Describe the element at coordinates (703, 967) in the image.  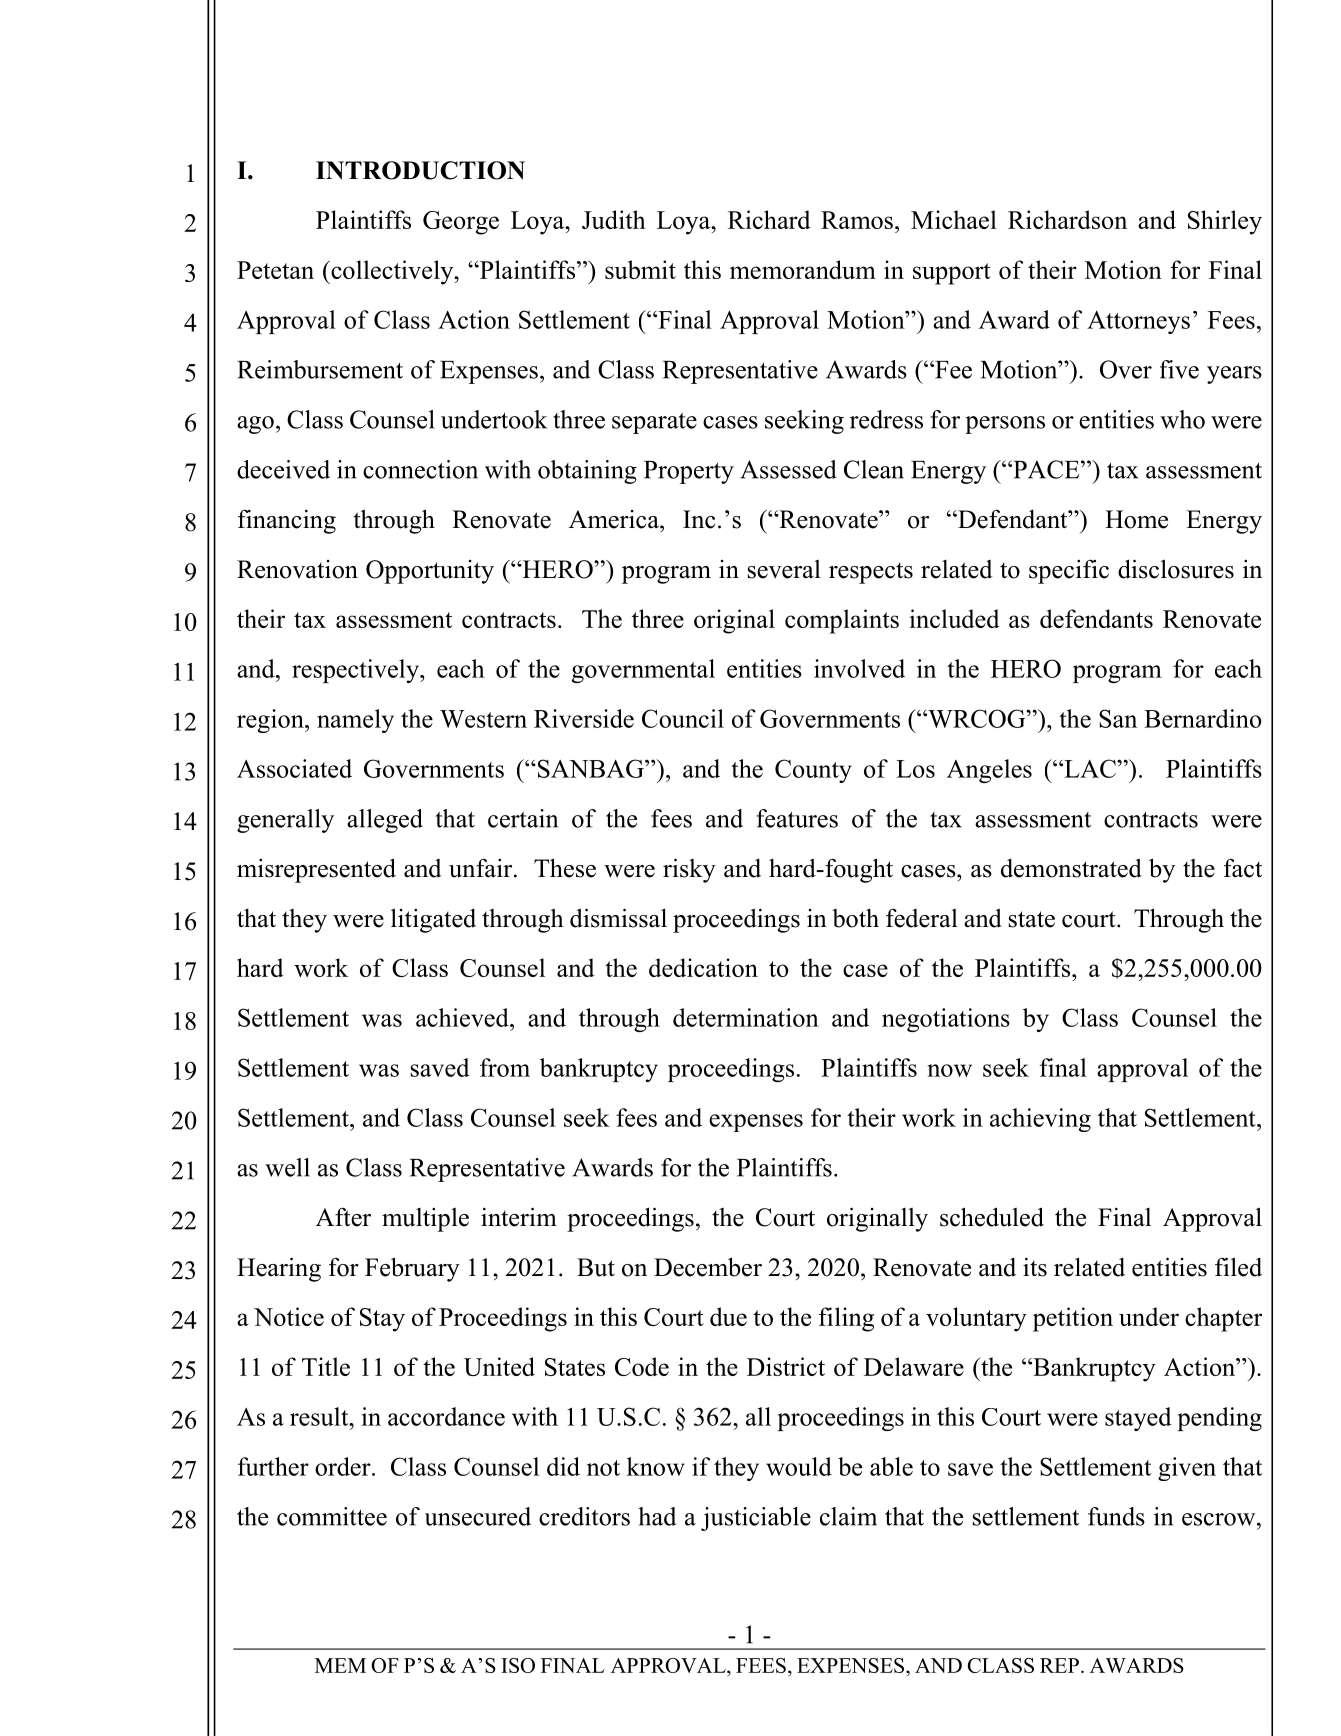
I see `dedication` at that location.
